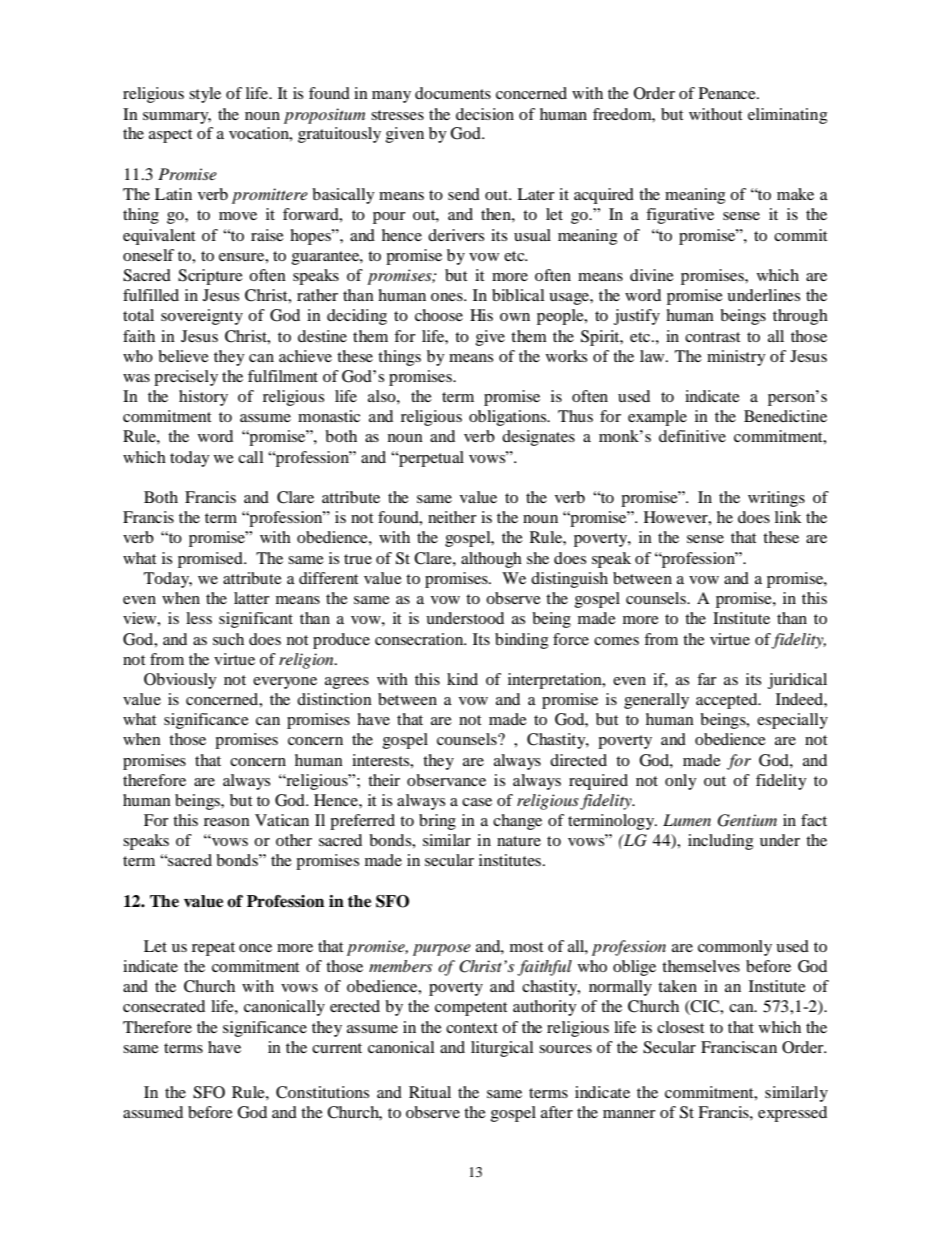 Image resolution: width=952 pixels, height=1233 pixels. What do you see at coordinates (430, 1092) in the image?
I see `Ritual` at bounding box center [430, 1092].
